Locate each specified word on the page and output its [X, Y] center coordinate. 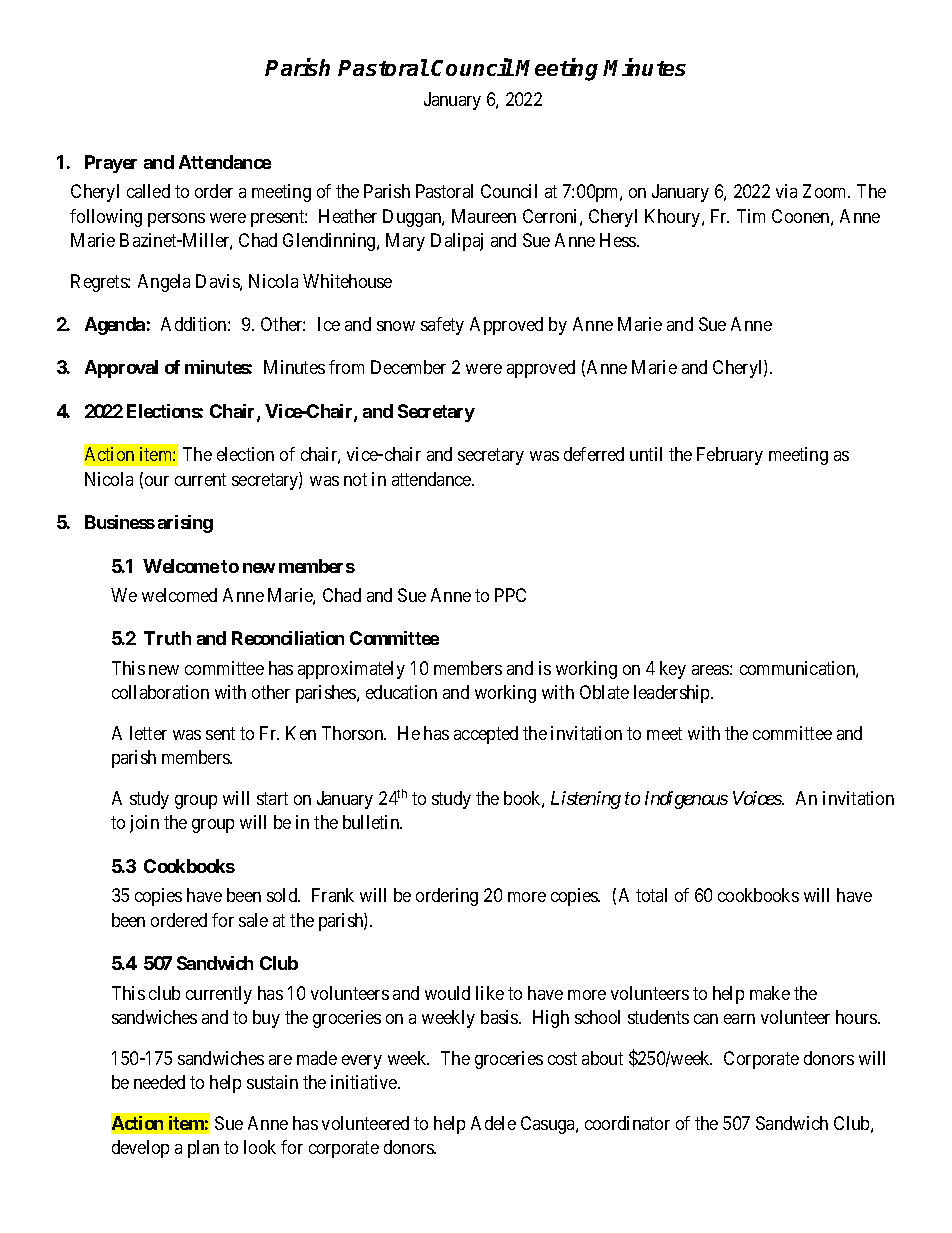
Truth [167, 638]
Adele [493, 1123]
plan [203, 1149]
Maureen [484, 216]
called [148, 191]
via [786, 191]
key [673, 670]
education [401, 692]
